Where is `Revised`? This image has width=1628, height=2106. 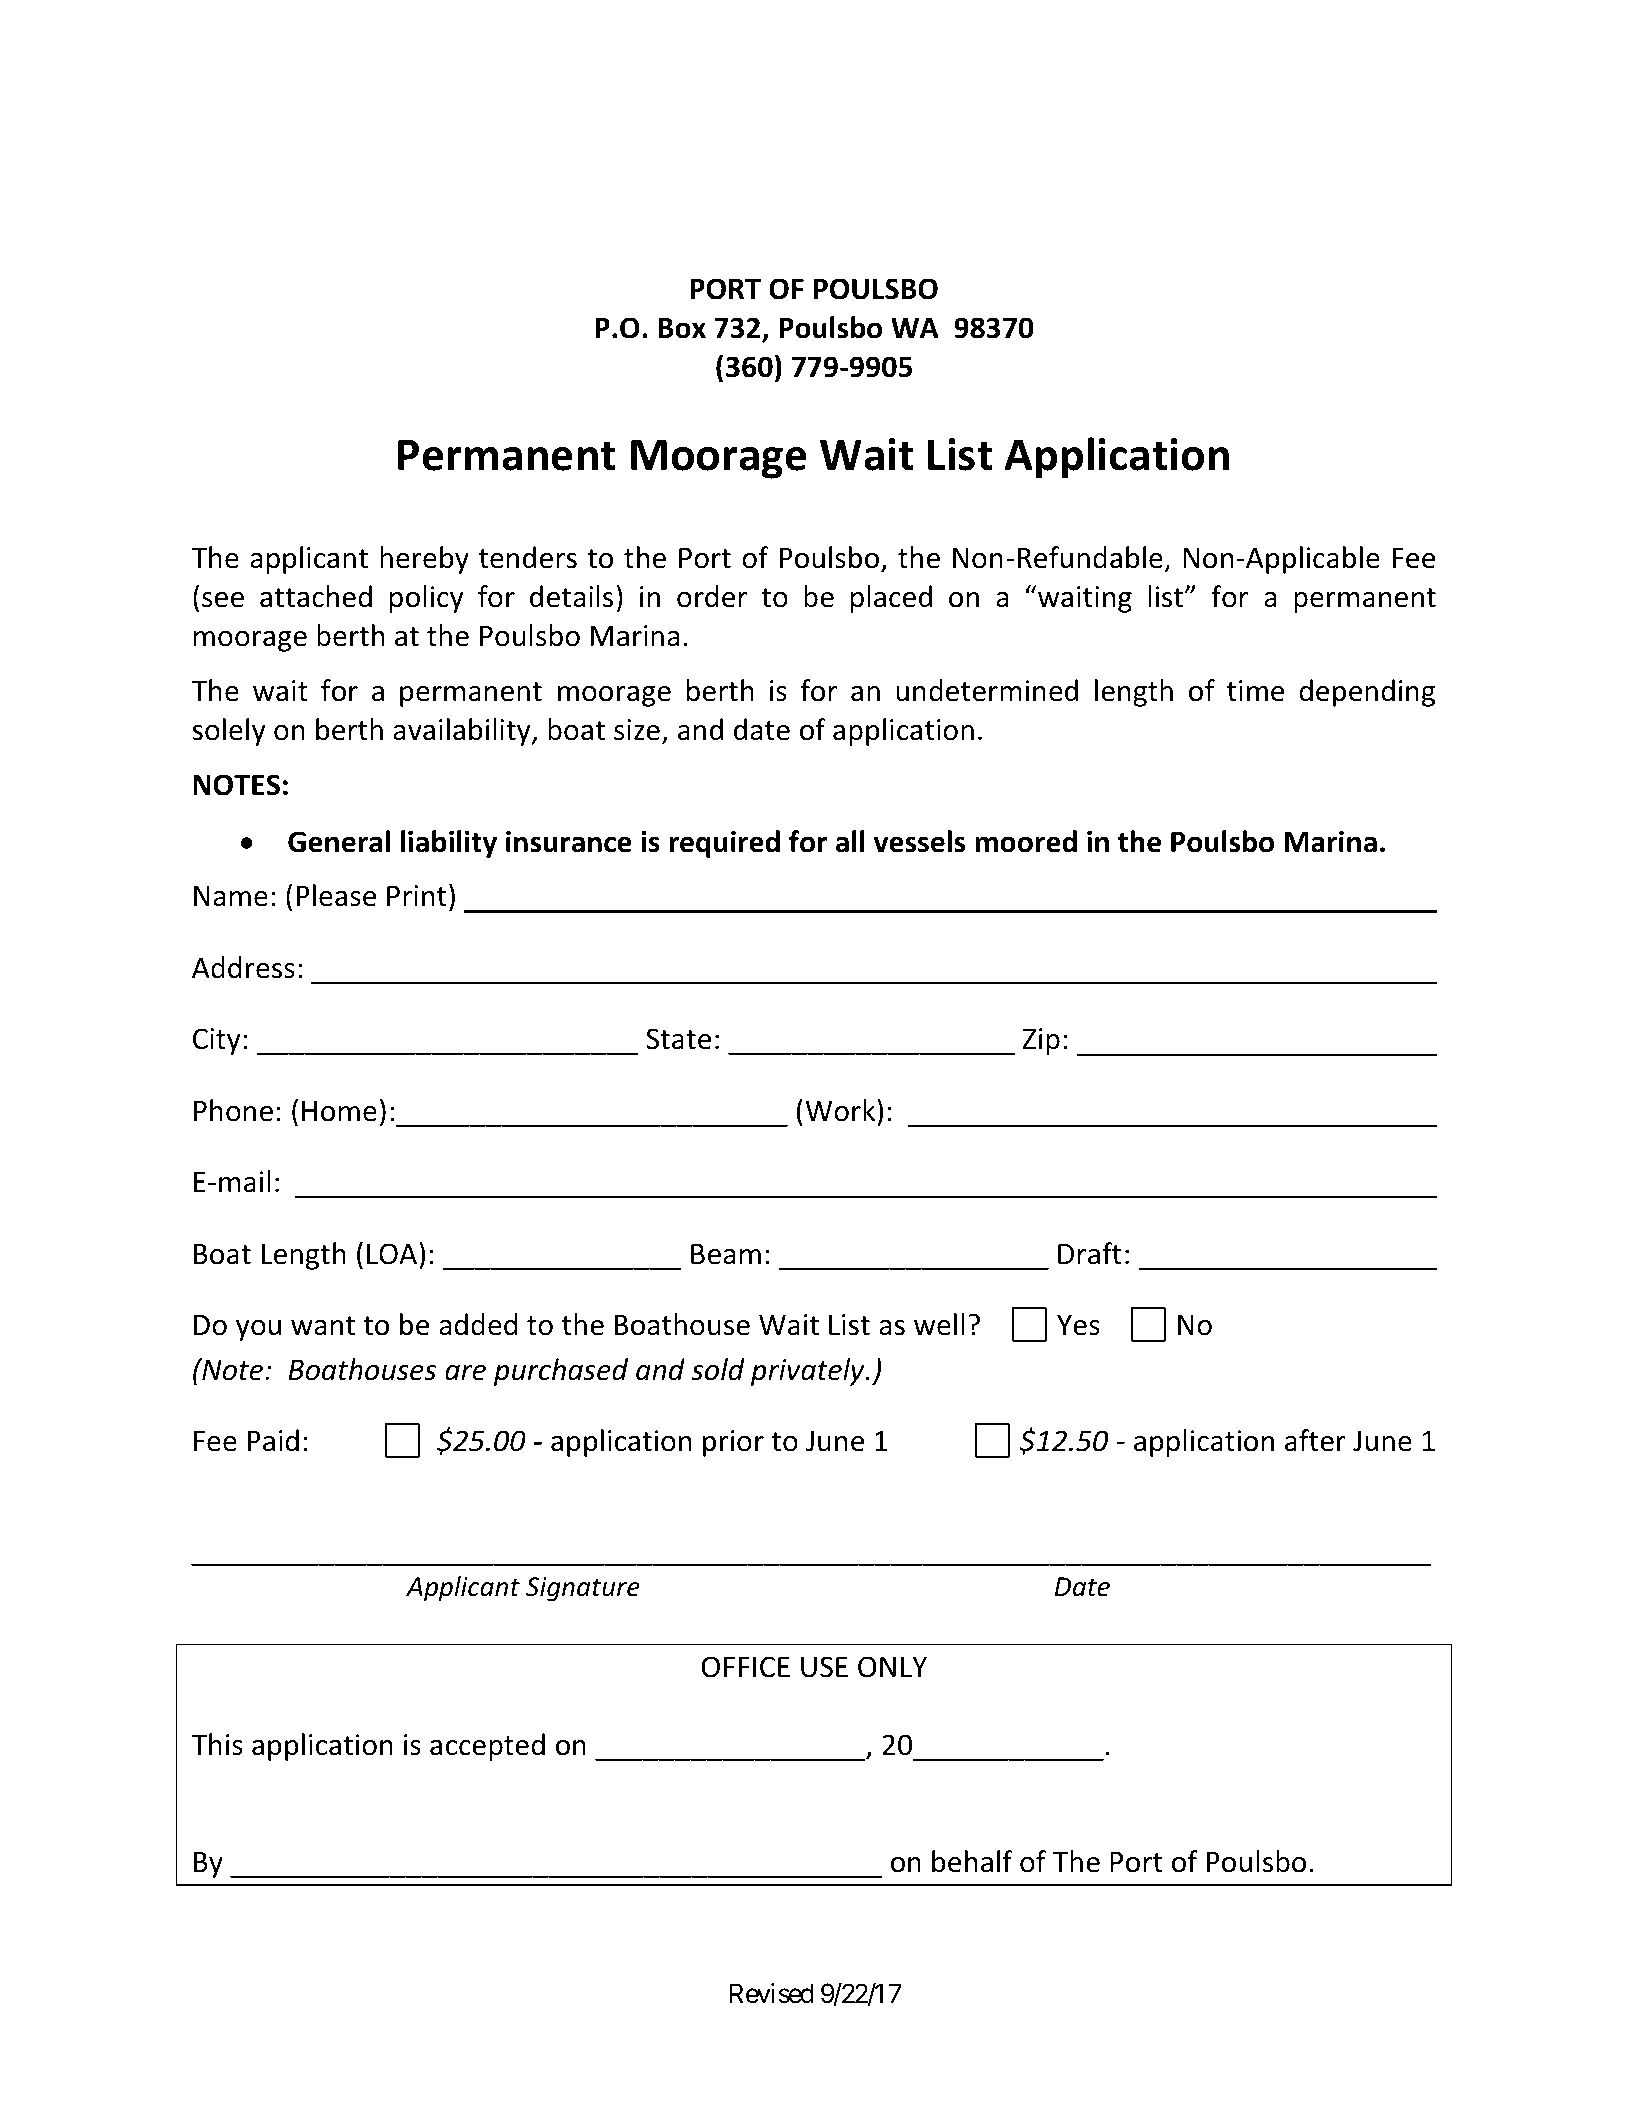
Revised is located at coordinates (771, 1993).
